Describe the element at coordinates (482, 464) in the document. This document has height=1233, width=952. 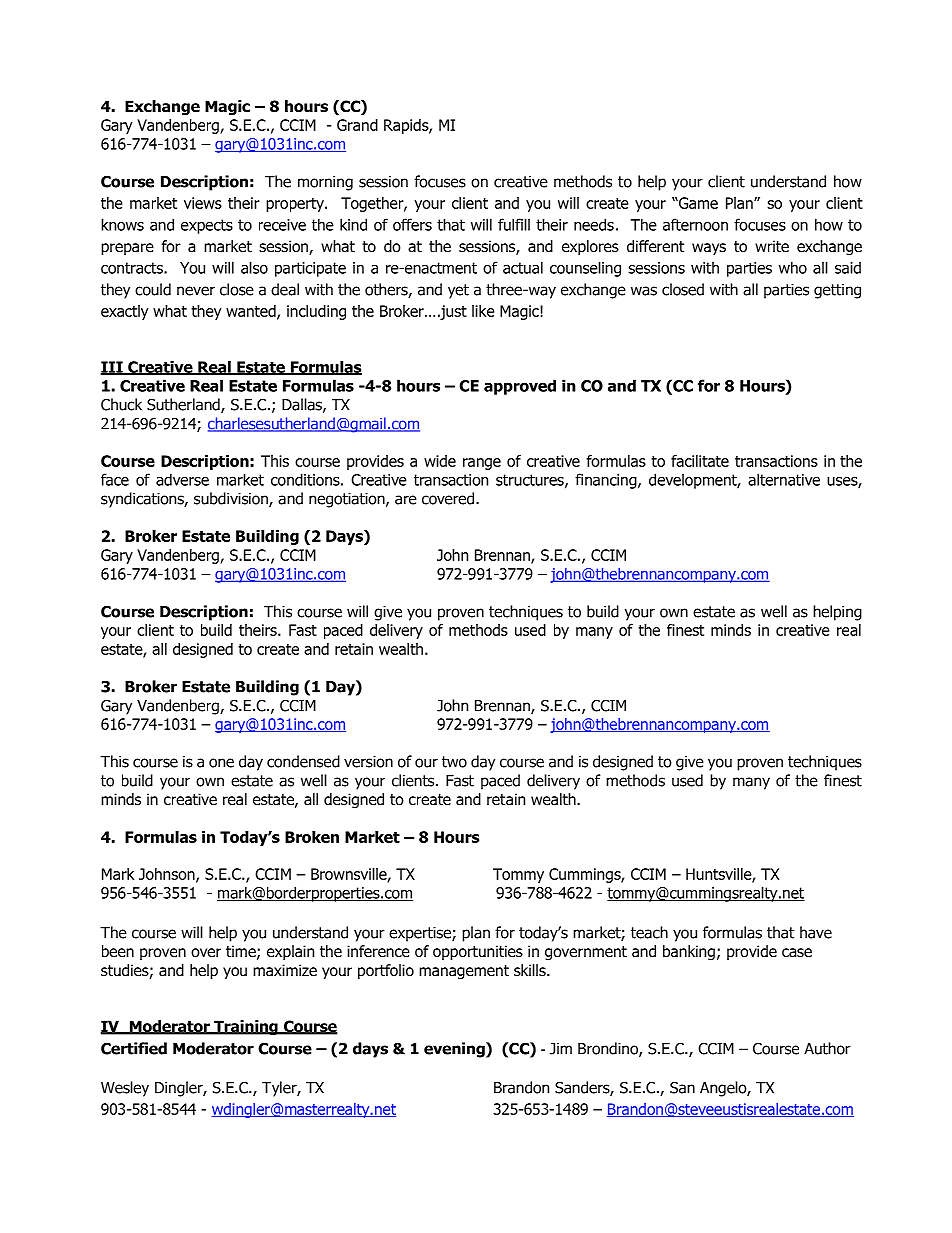
I see `range` at that location.
